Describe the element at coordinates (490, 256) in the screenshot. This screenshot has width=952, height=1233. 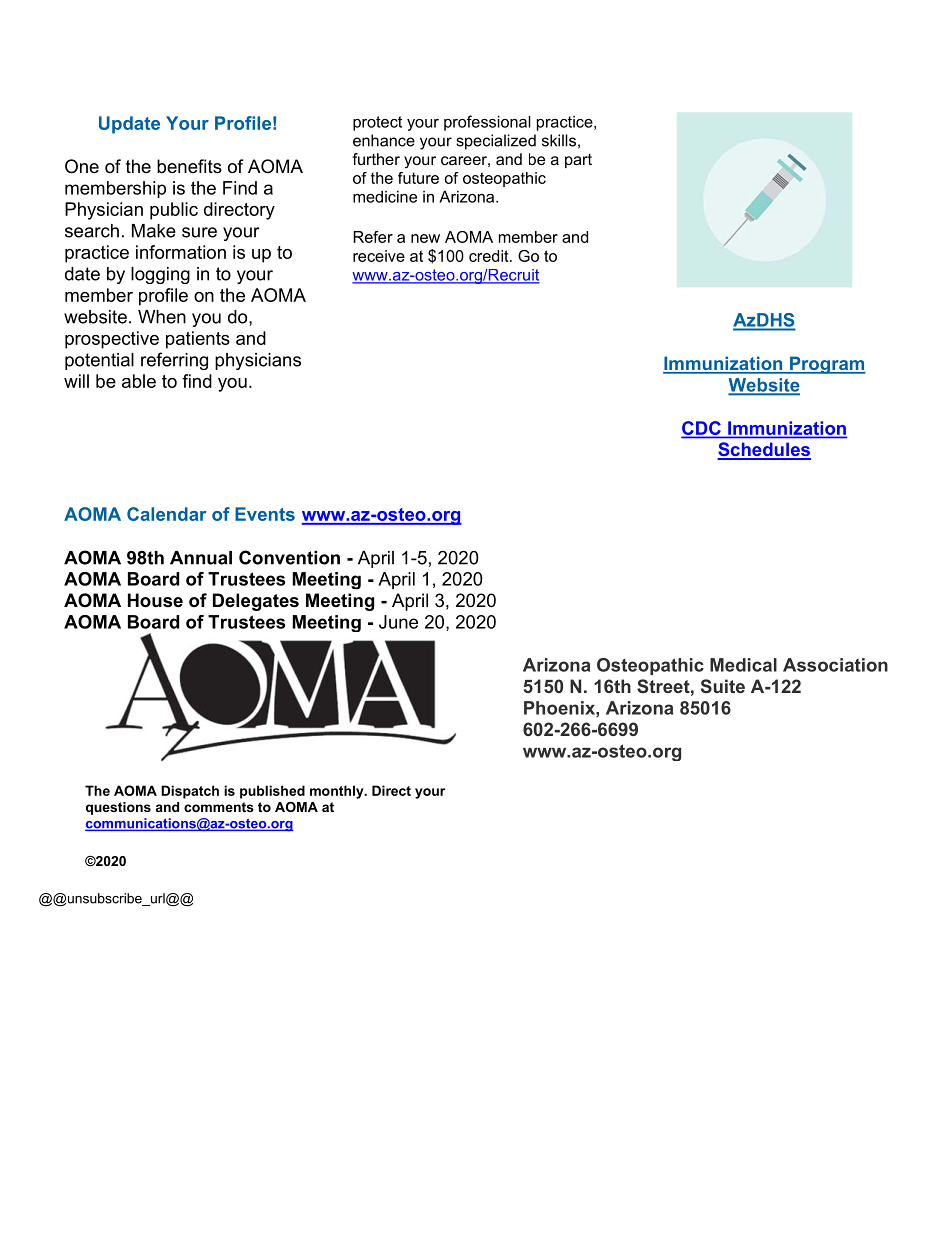
I see `credit` at that location.
